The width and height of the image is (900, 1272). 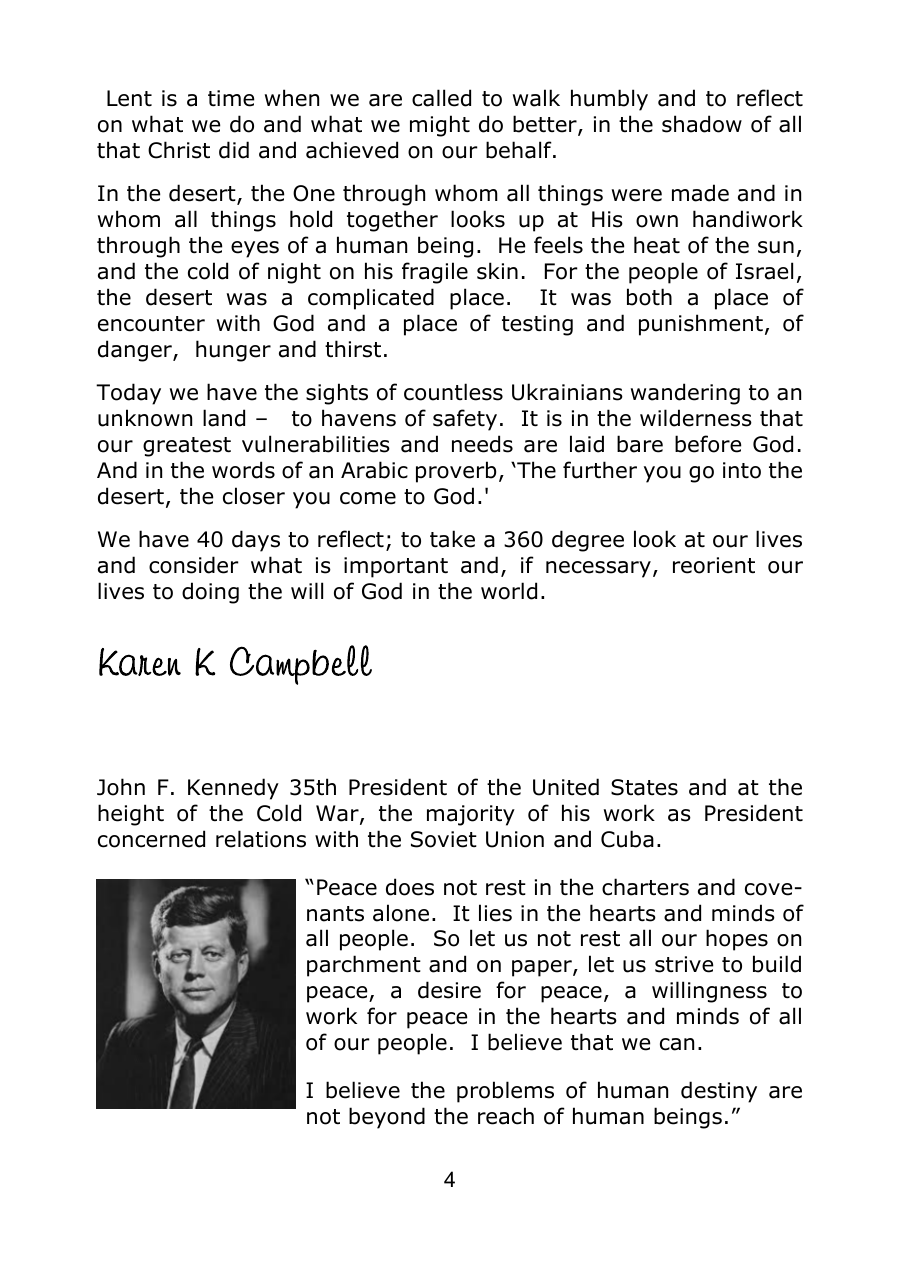 I want to click on proverb, so click(x=456, y=472).
